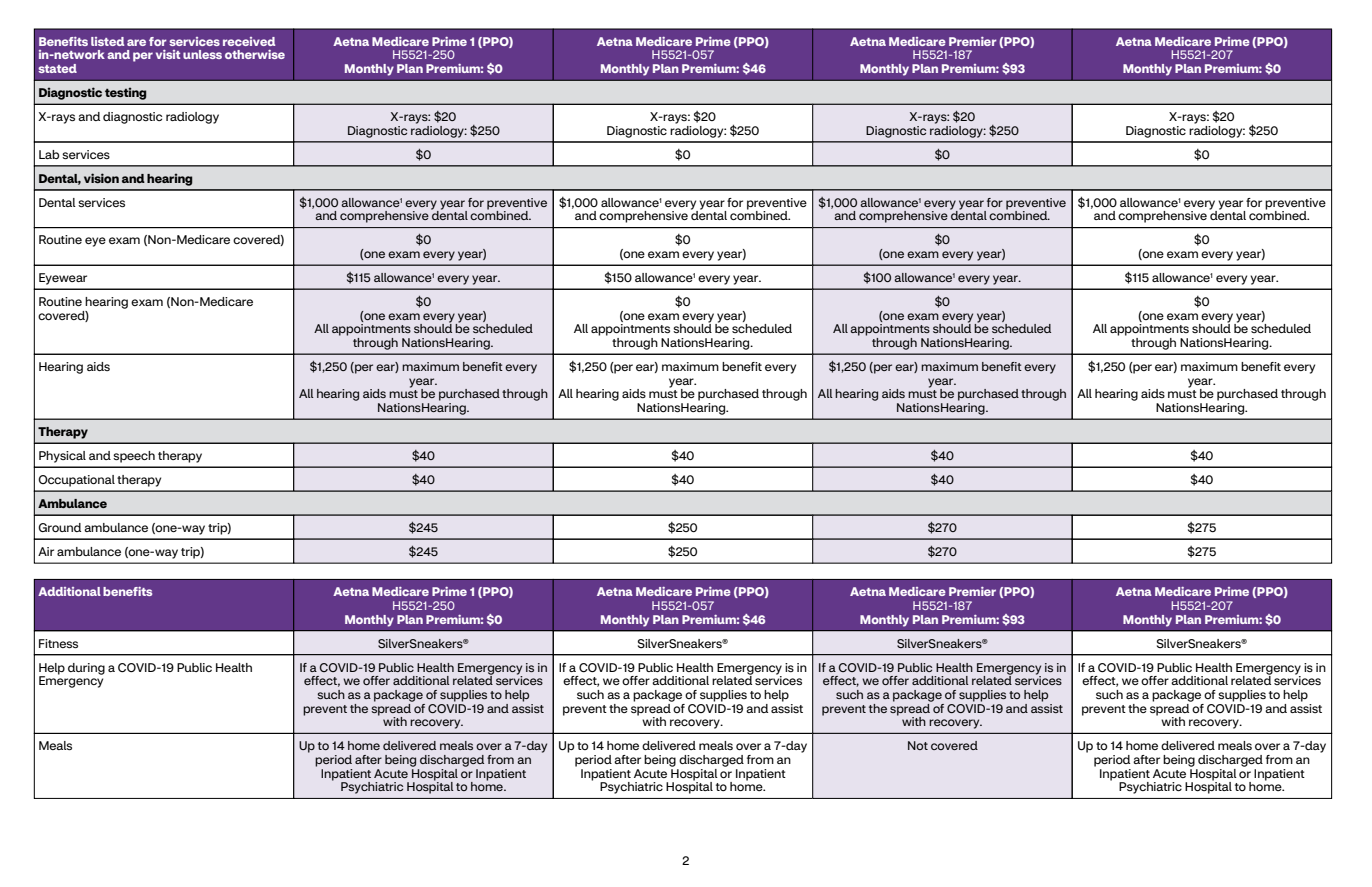  What do you see at coordinates (918, 745) in the screenshot?
I see `Not` at bounding box center [918, 745].
